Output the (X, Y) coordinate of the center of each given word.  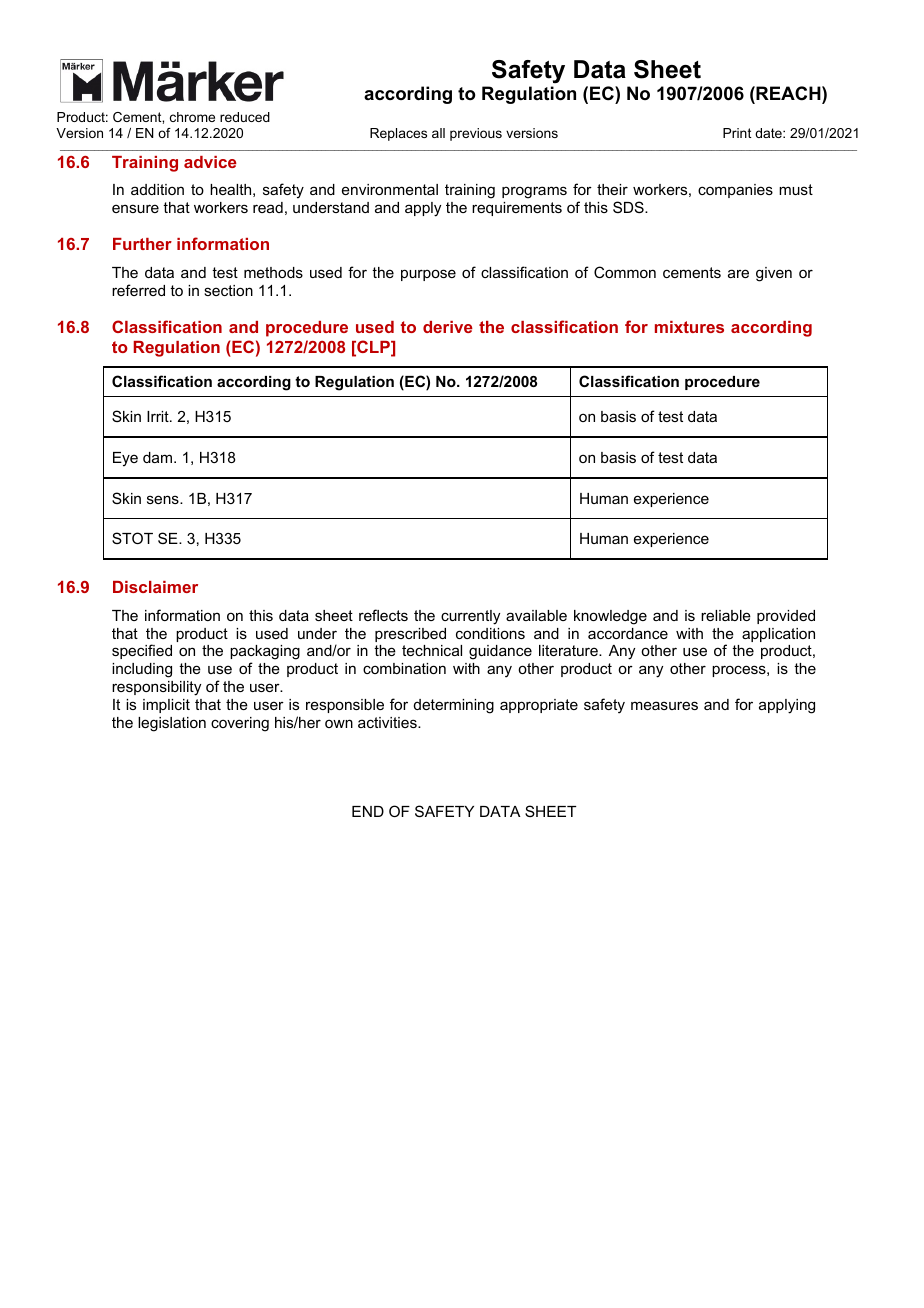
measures (664, 705)
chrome (192, 117)
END (368, 811)
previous (476, 134)
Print (737, 133)
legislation (172, 724)
